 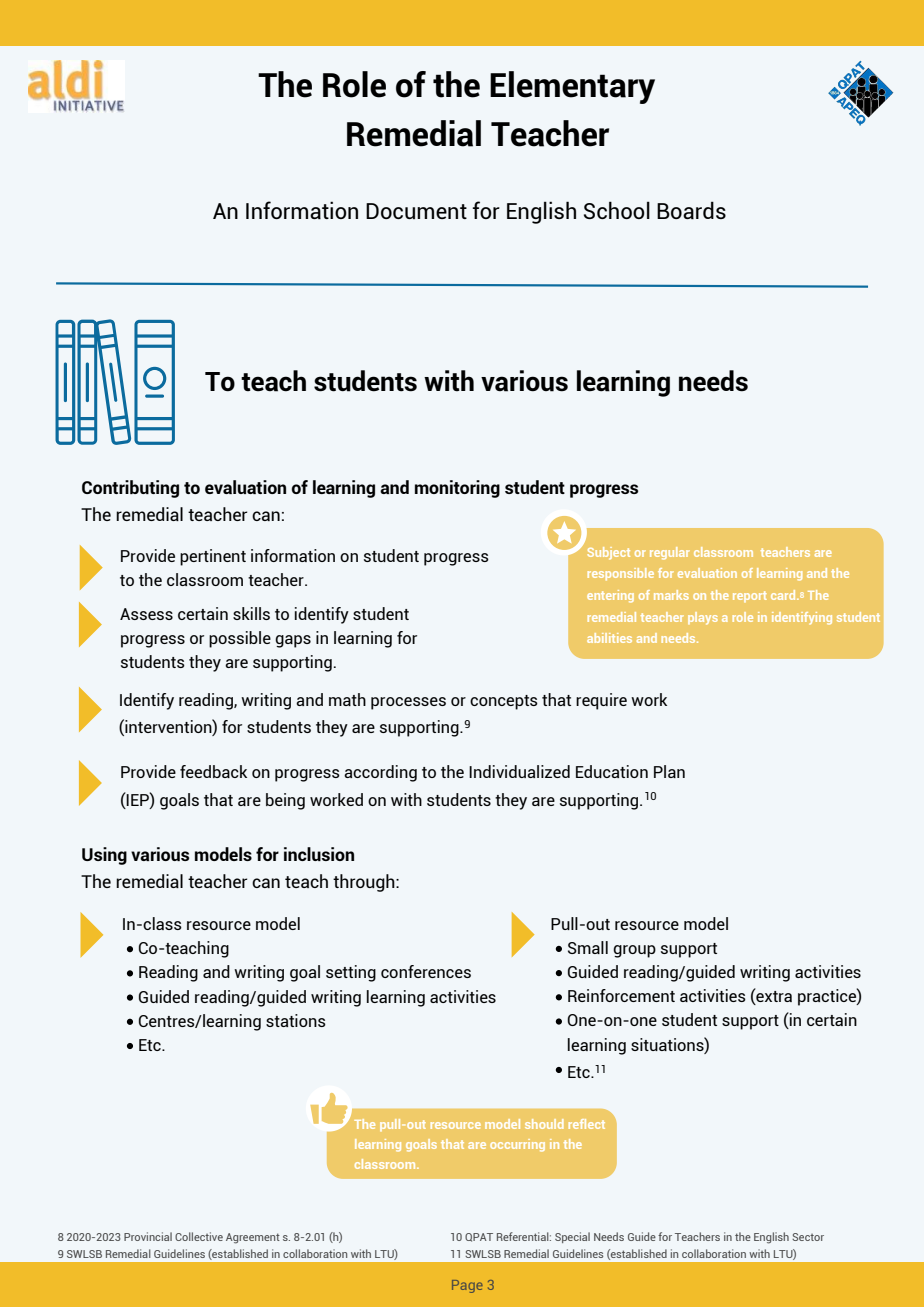 What do you see at coordinates (504, 702) in the screenshot?
I see `concepts` at bounding box center [504, 702].
